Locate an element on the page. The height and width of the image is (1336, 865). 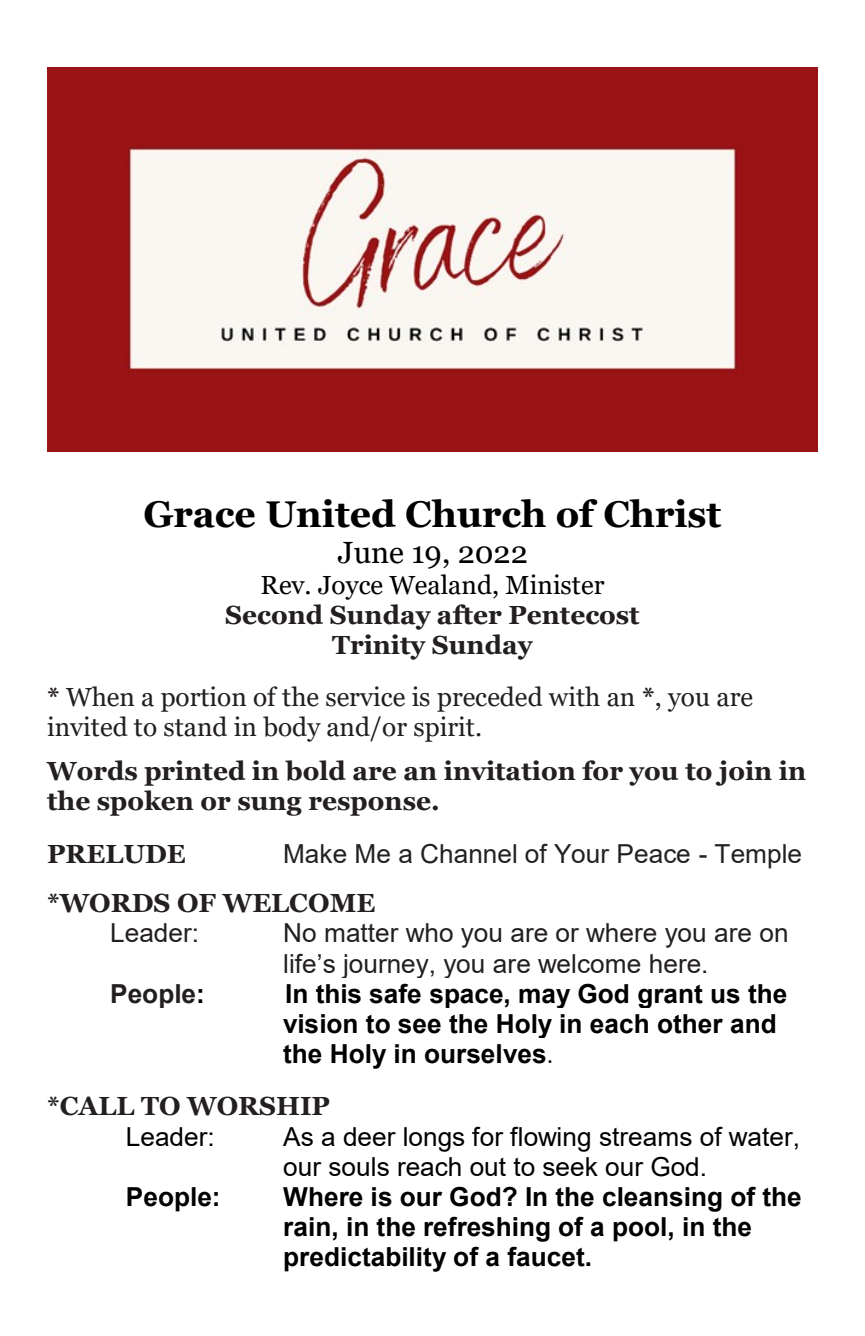
Peace is located at coordinates (654, 853).
